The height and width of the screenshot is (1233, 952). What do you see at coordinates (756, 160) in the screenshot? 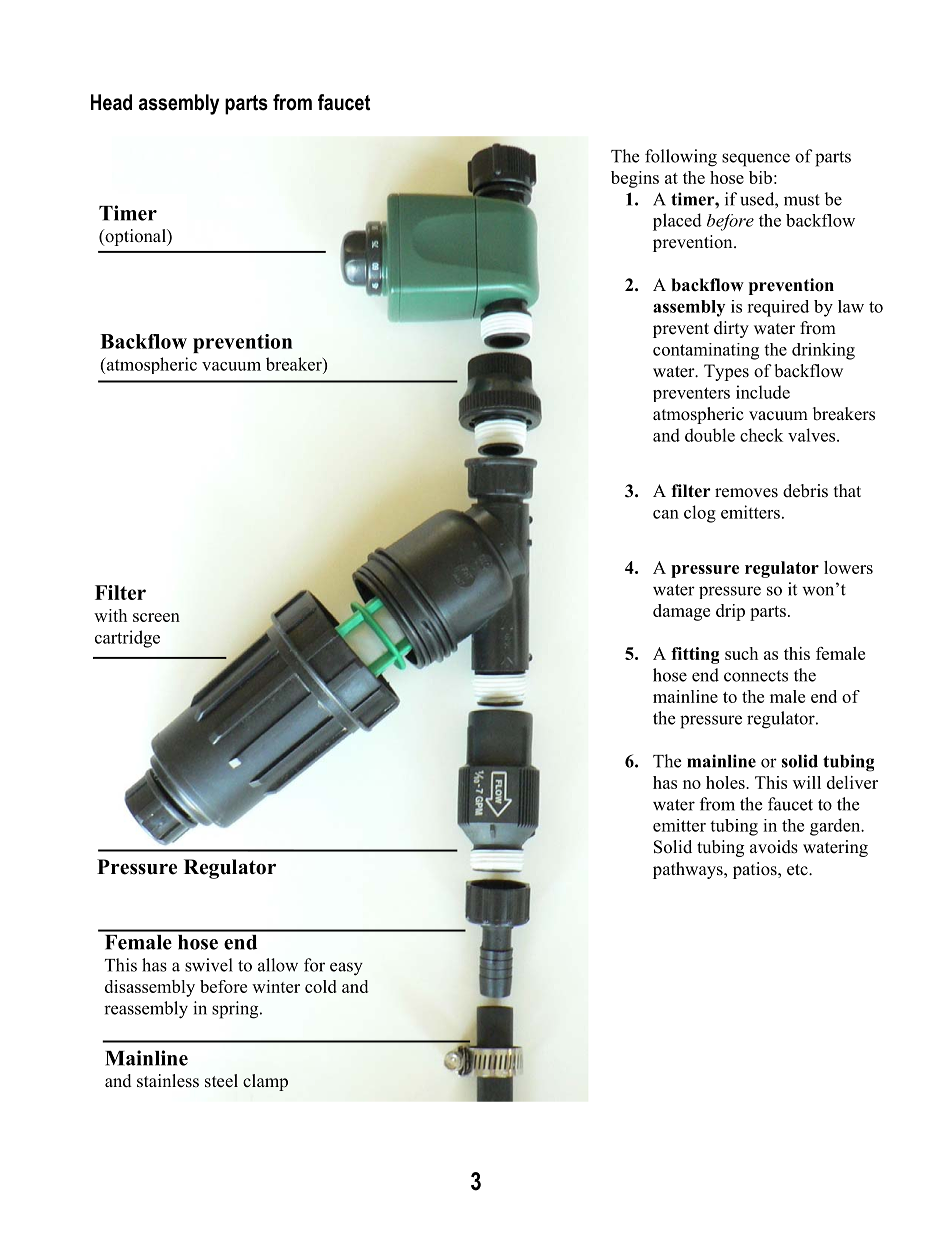
I see `sequence` at bounding box center [756, 160].
